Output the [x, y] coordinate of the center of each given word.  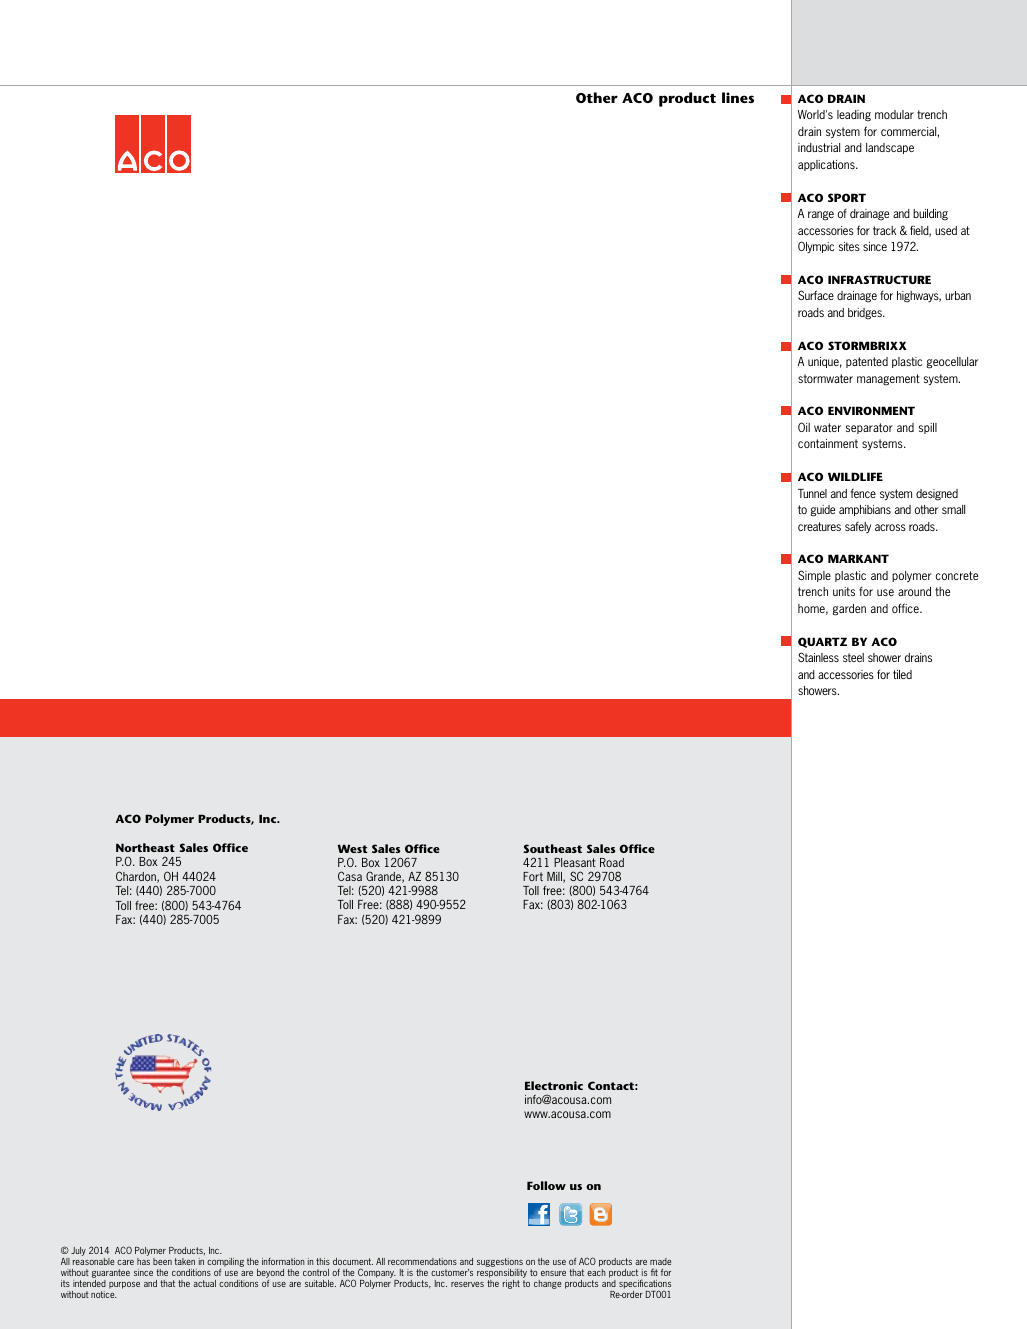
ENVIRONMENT [871, 410]
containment [828, 443]
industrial [819, 147]
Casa [350, 876]
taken [184, 1261]
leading [854, 116]
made [660, 1261]
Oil [804, 427]
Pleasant [575, 862]
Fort [533, 876]
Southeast [552, 848]
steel [853, 657]
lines [738, 97]
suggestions [500, 1264]
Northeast [145, 847]
